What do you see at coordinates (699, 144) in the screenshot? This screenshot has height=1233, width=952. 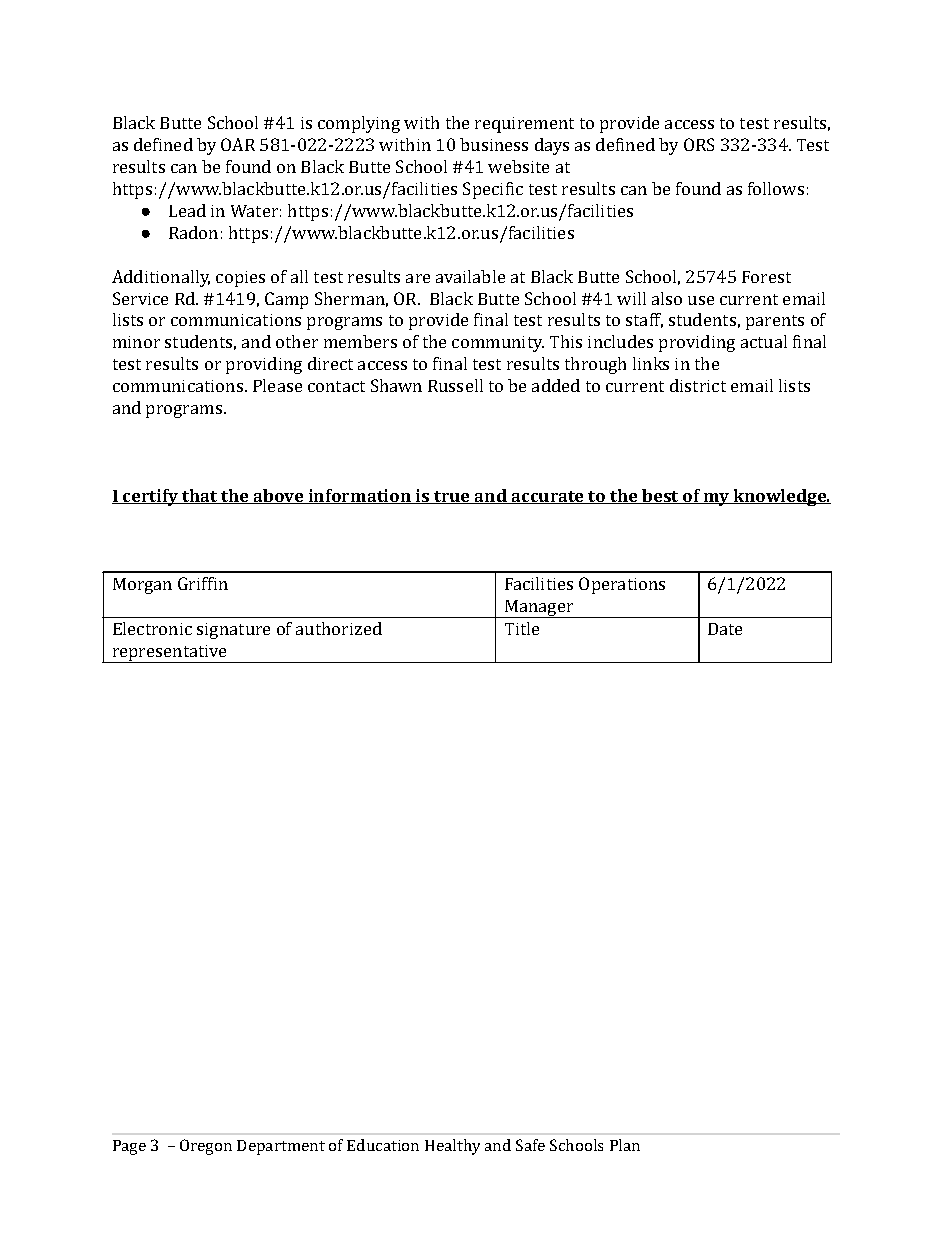 I see `ORS` at bounding box center [699, 144].
